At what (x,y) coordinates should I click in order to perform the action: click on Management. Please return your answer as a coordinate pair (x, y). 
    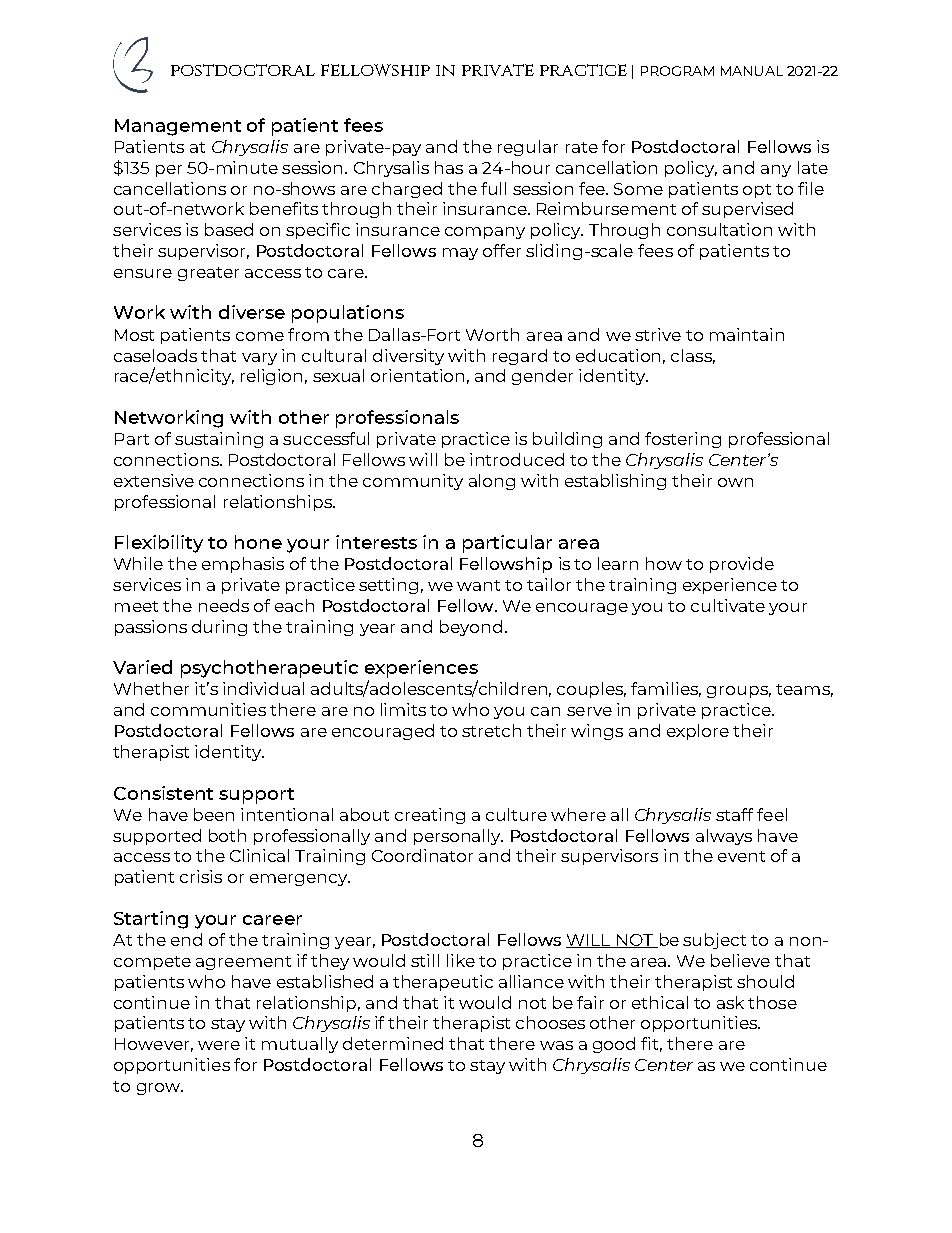
    Looking at the image, I should click on (178, 127).
